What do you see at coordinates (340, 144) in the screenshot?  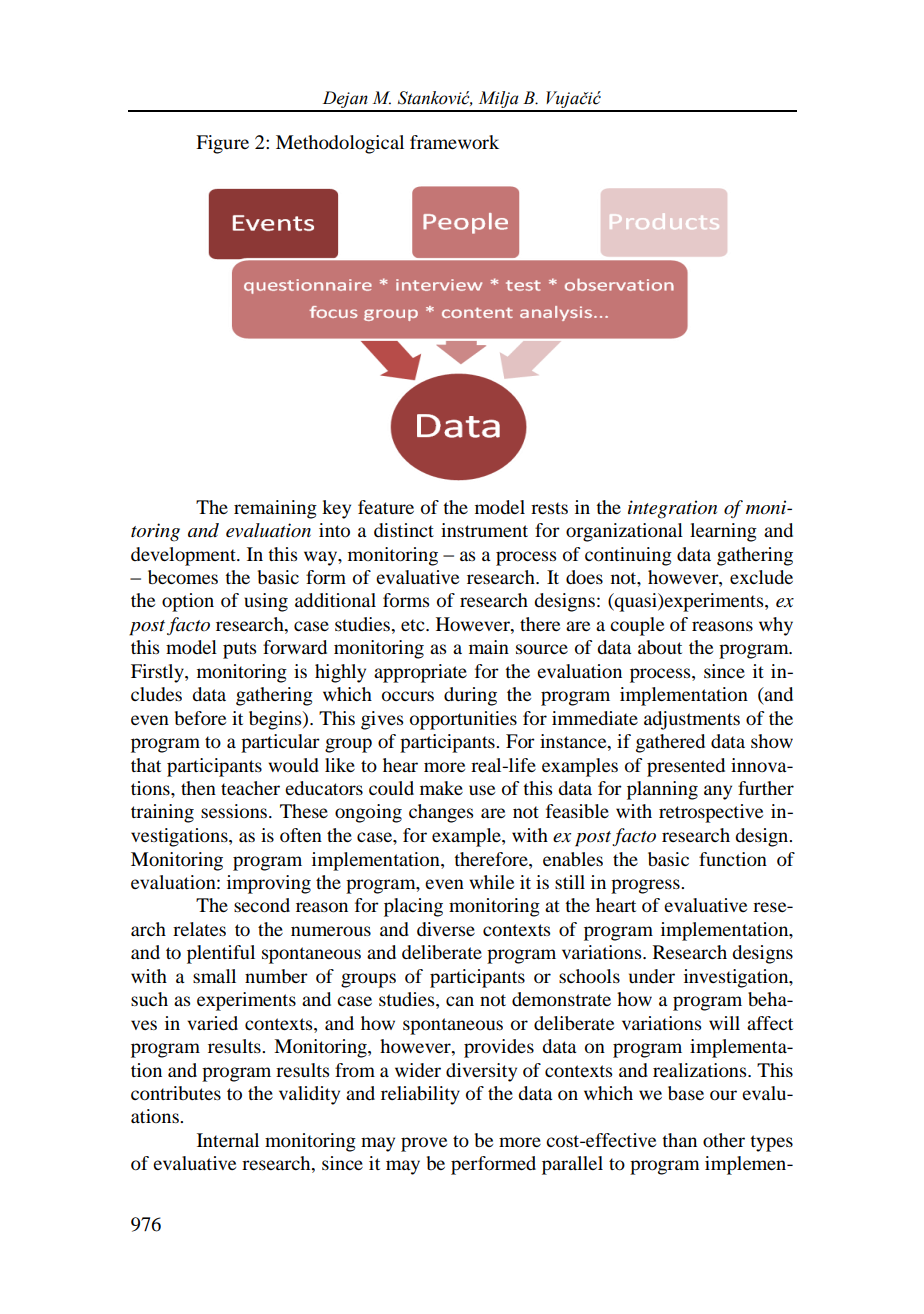 I see `Methodological` at bounding box center [340, 144].
